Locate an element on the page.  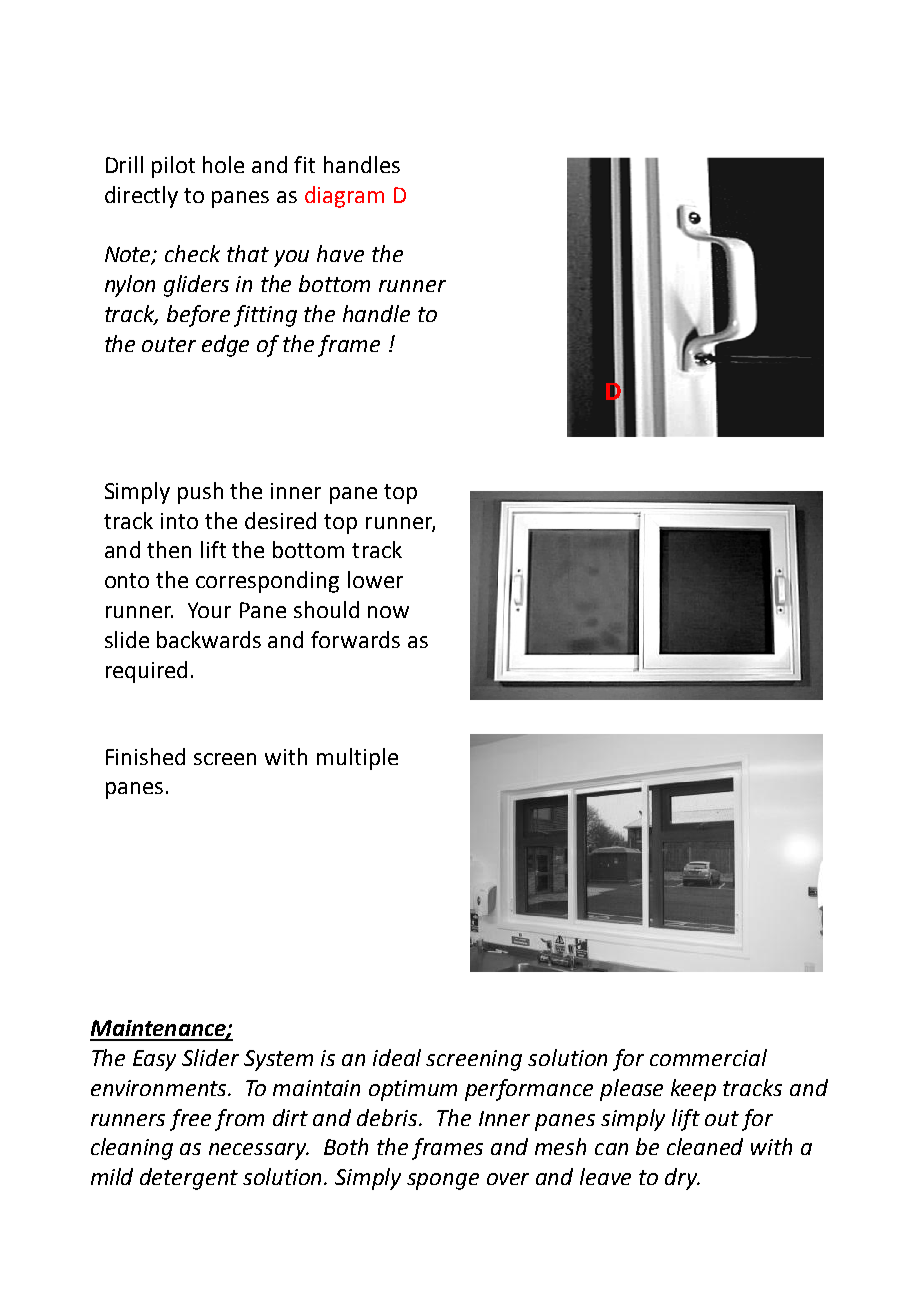
now is located at coordinates (388, 612).
